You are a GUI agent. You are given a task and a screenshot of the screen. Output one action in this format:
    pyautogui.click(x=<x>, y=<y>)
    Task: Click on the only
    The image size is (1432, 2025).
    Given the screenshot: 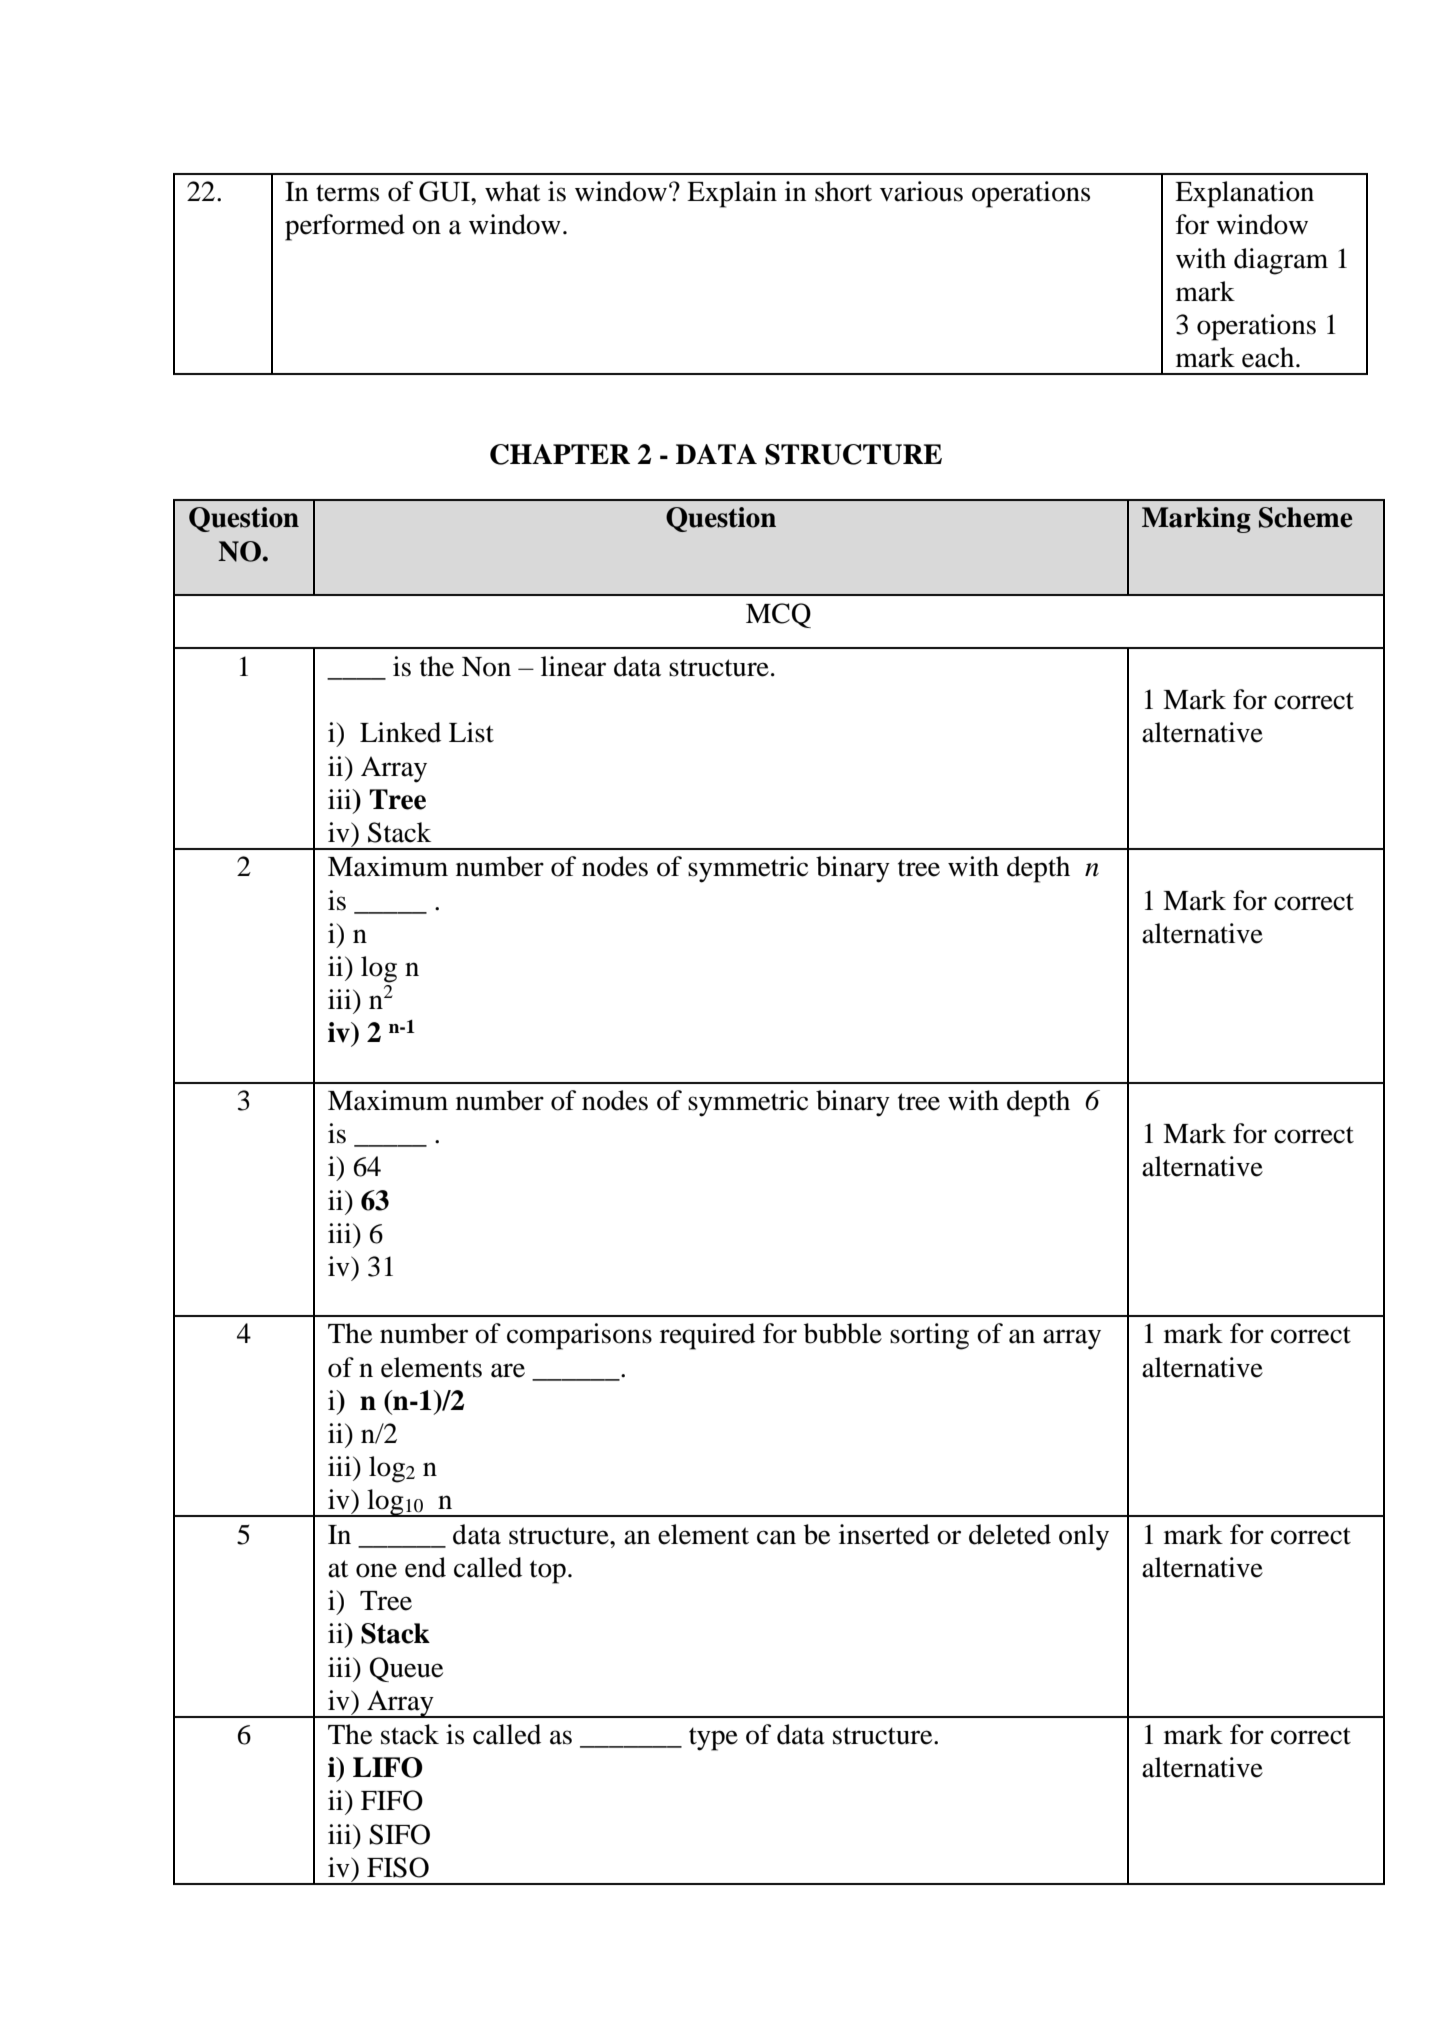 What is the action you would take?
    pyautogui.click(x=1084, y=1537)
